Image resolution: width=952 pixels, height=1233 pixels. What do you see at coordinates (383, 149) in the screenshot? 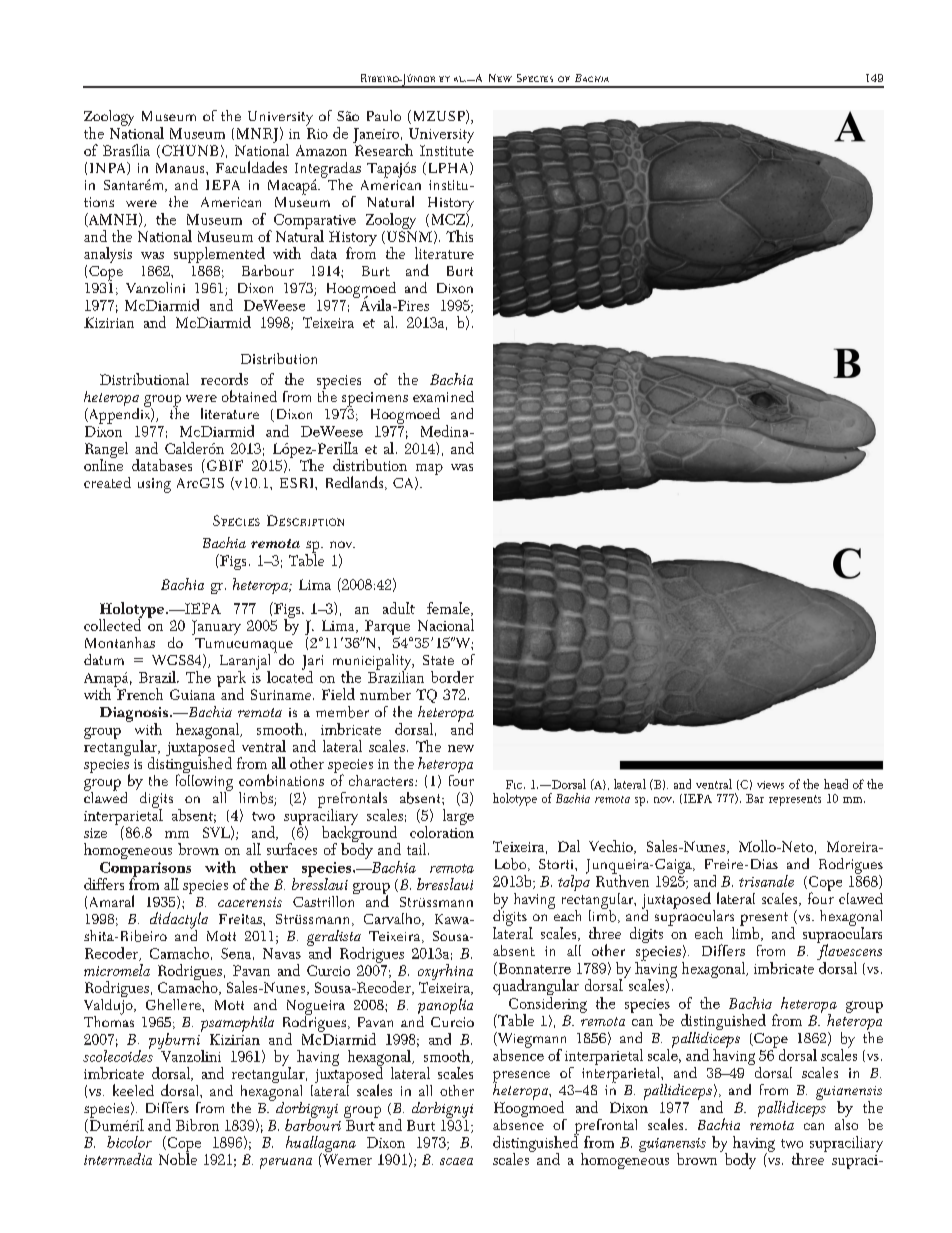
I see `Research` at bounding box center [383, 149].
